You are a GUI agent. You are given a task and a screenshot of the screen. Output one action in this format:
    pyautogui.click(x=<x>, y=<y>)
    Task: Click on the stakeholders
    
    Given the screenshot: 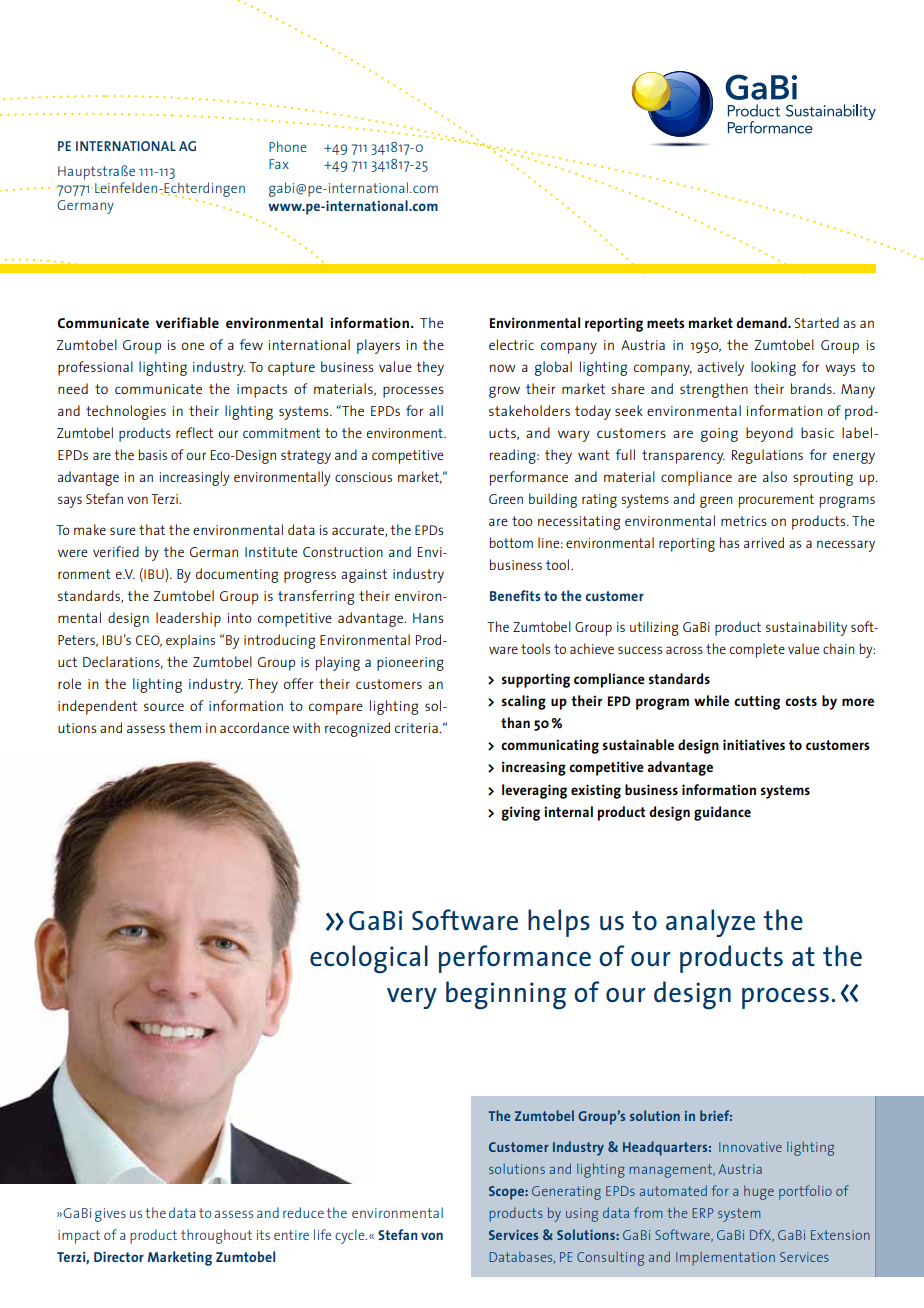 What is the action you would take?
    pyautogui.click(x=529, y=410)
